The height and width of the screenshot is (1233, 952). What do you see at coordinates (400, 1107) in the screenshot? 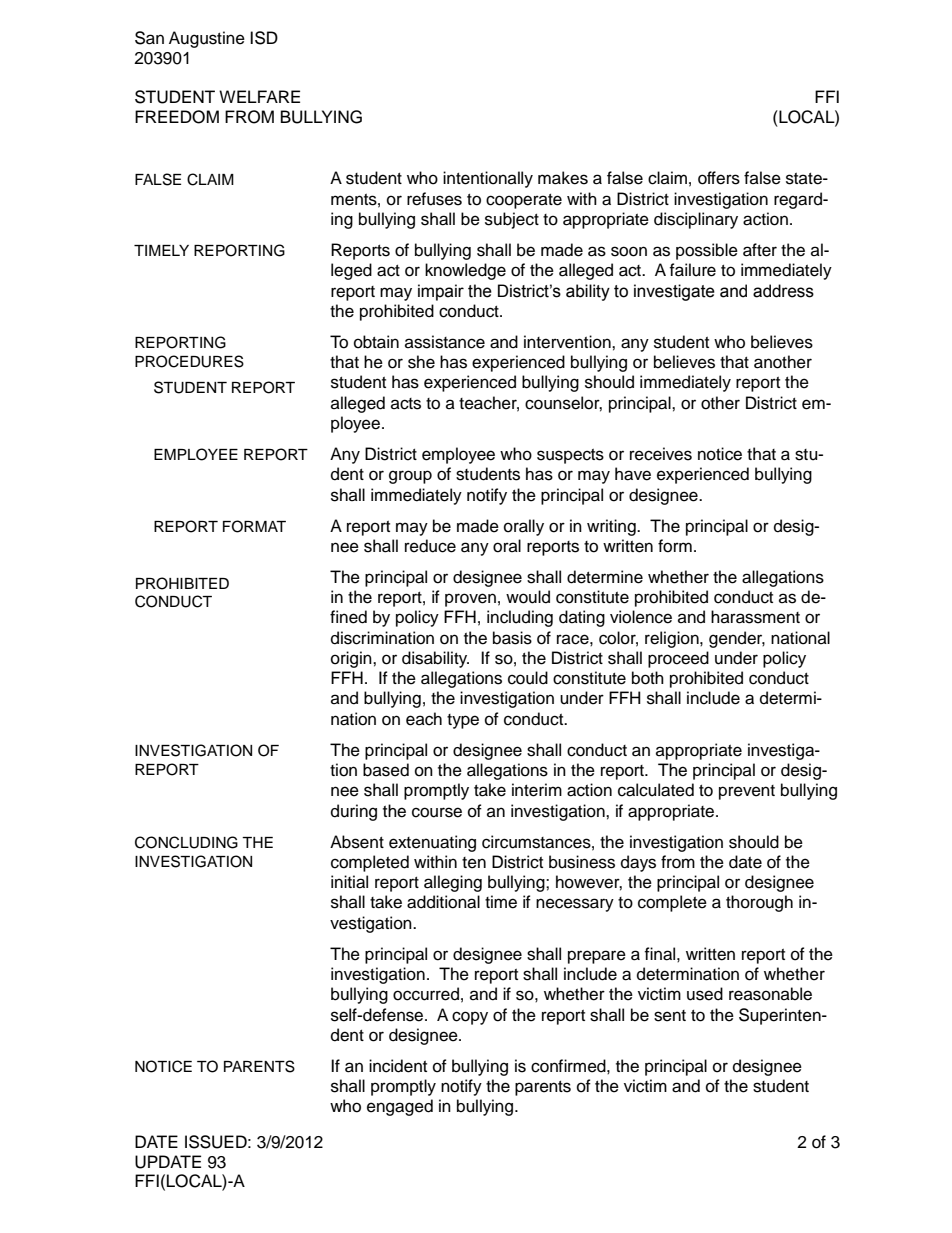
I see `engaged` at bounding box center [400, 1107].
